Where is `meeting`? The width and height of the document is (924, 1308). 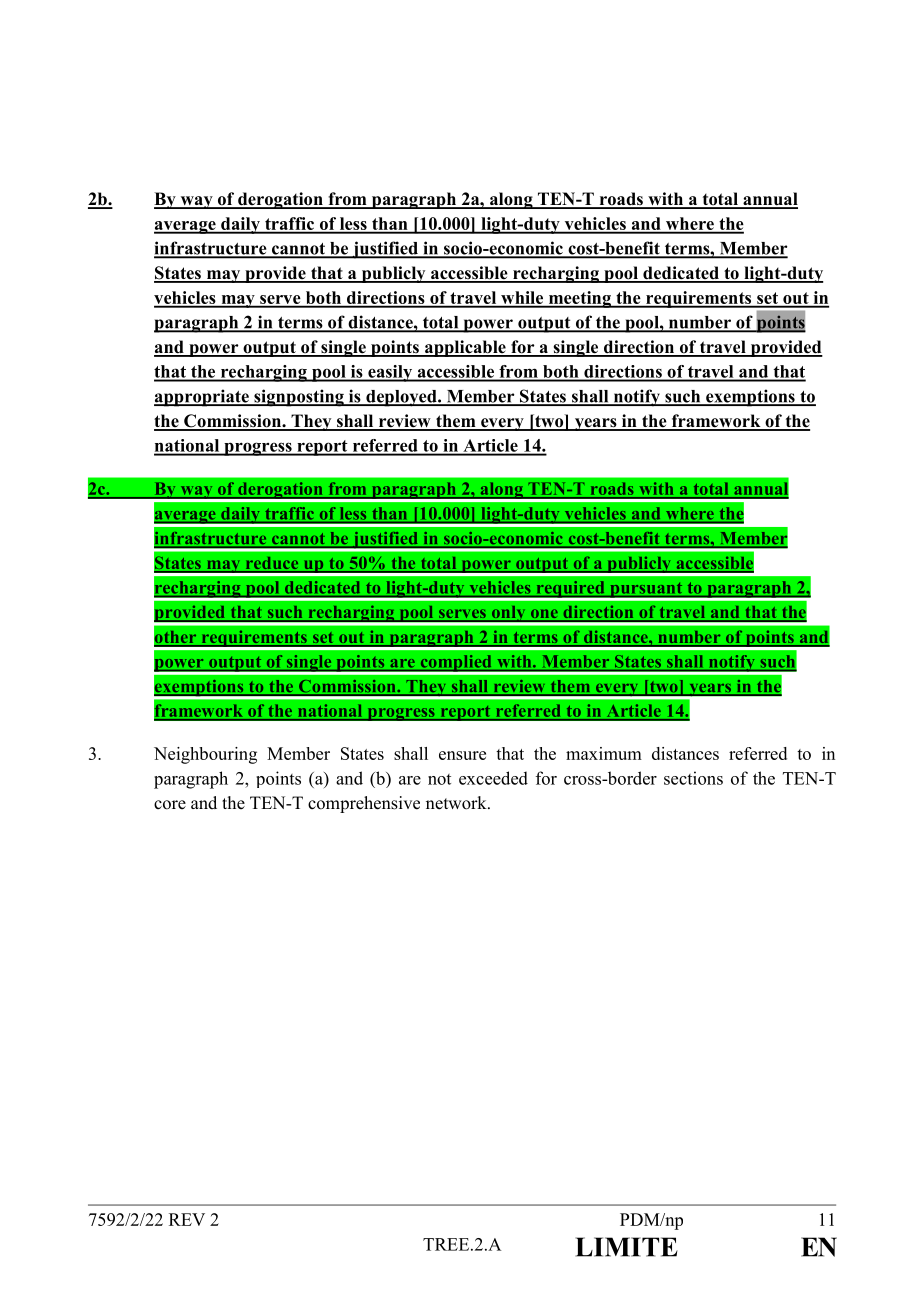 meeting is located at coordinates (579, 299).
